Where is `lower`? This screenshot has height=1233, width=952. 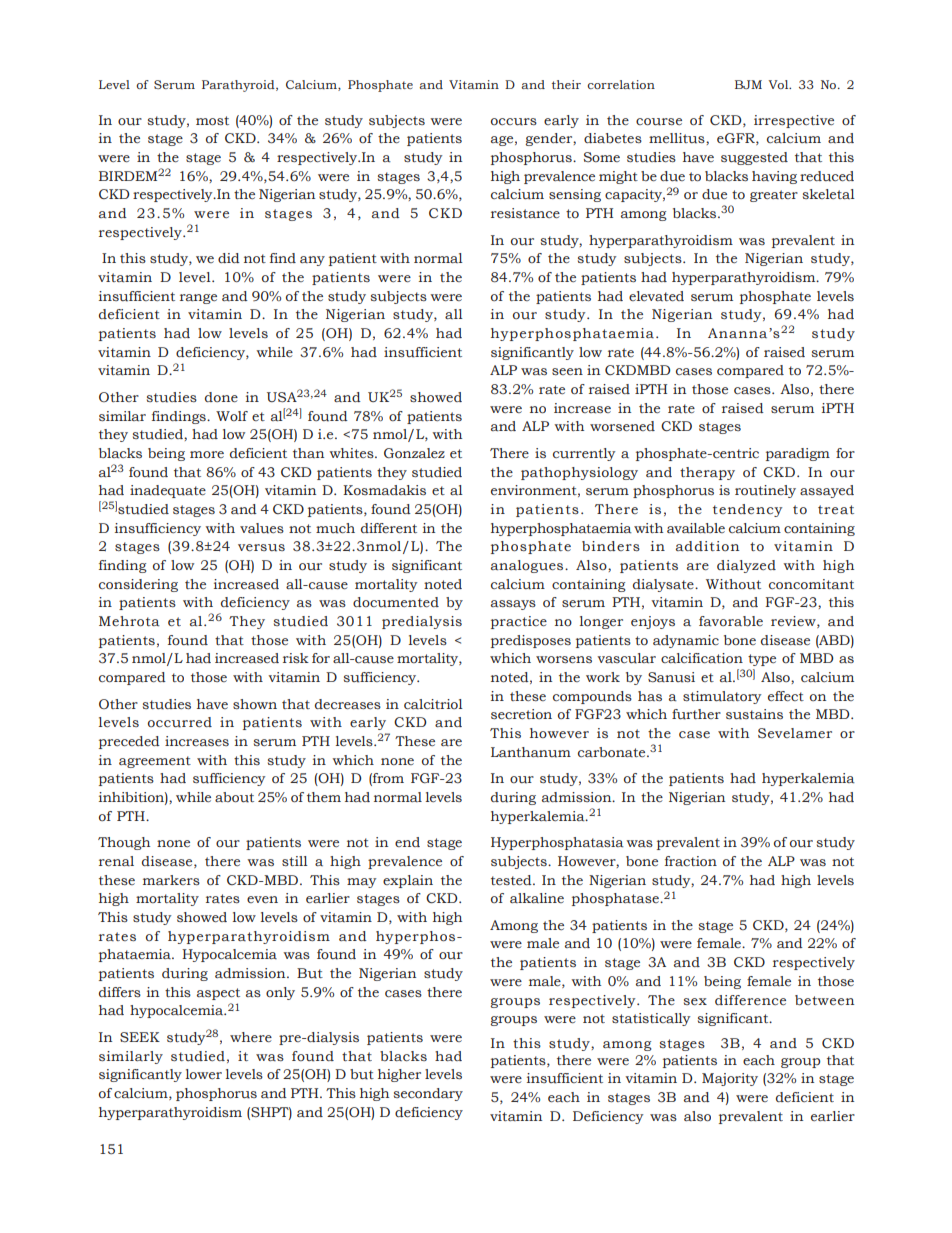 lower is located at coordinates (204, 1074).
